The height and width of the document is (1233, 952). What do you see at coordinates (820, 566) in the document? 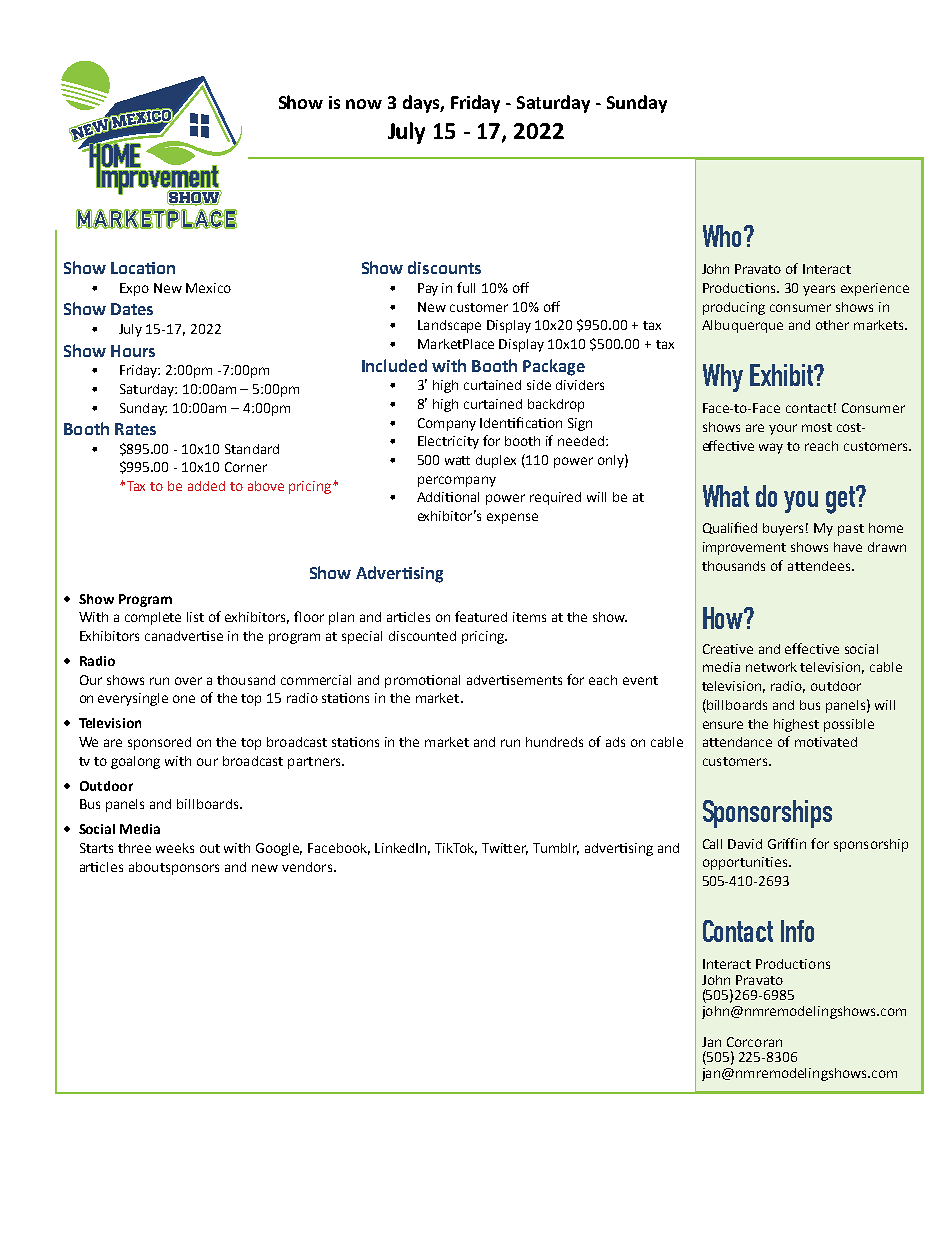
I see `attendees` at bounding box center [820, 566].
